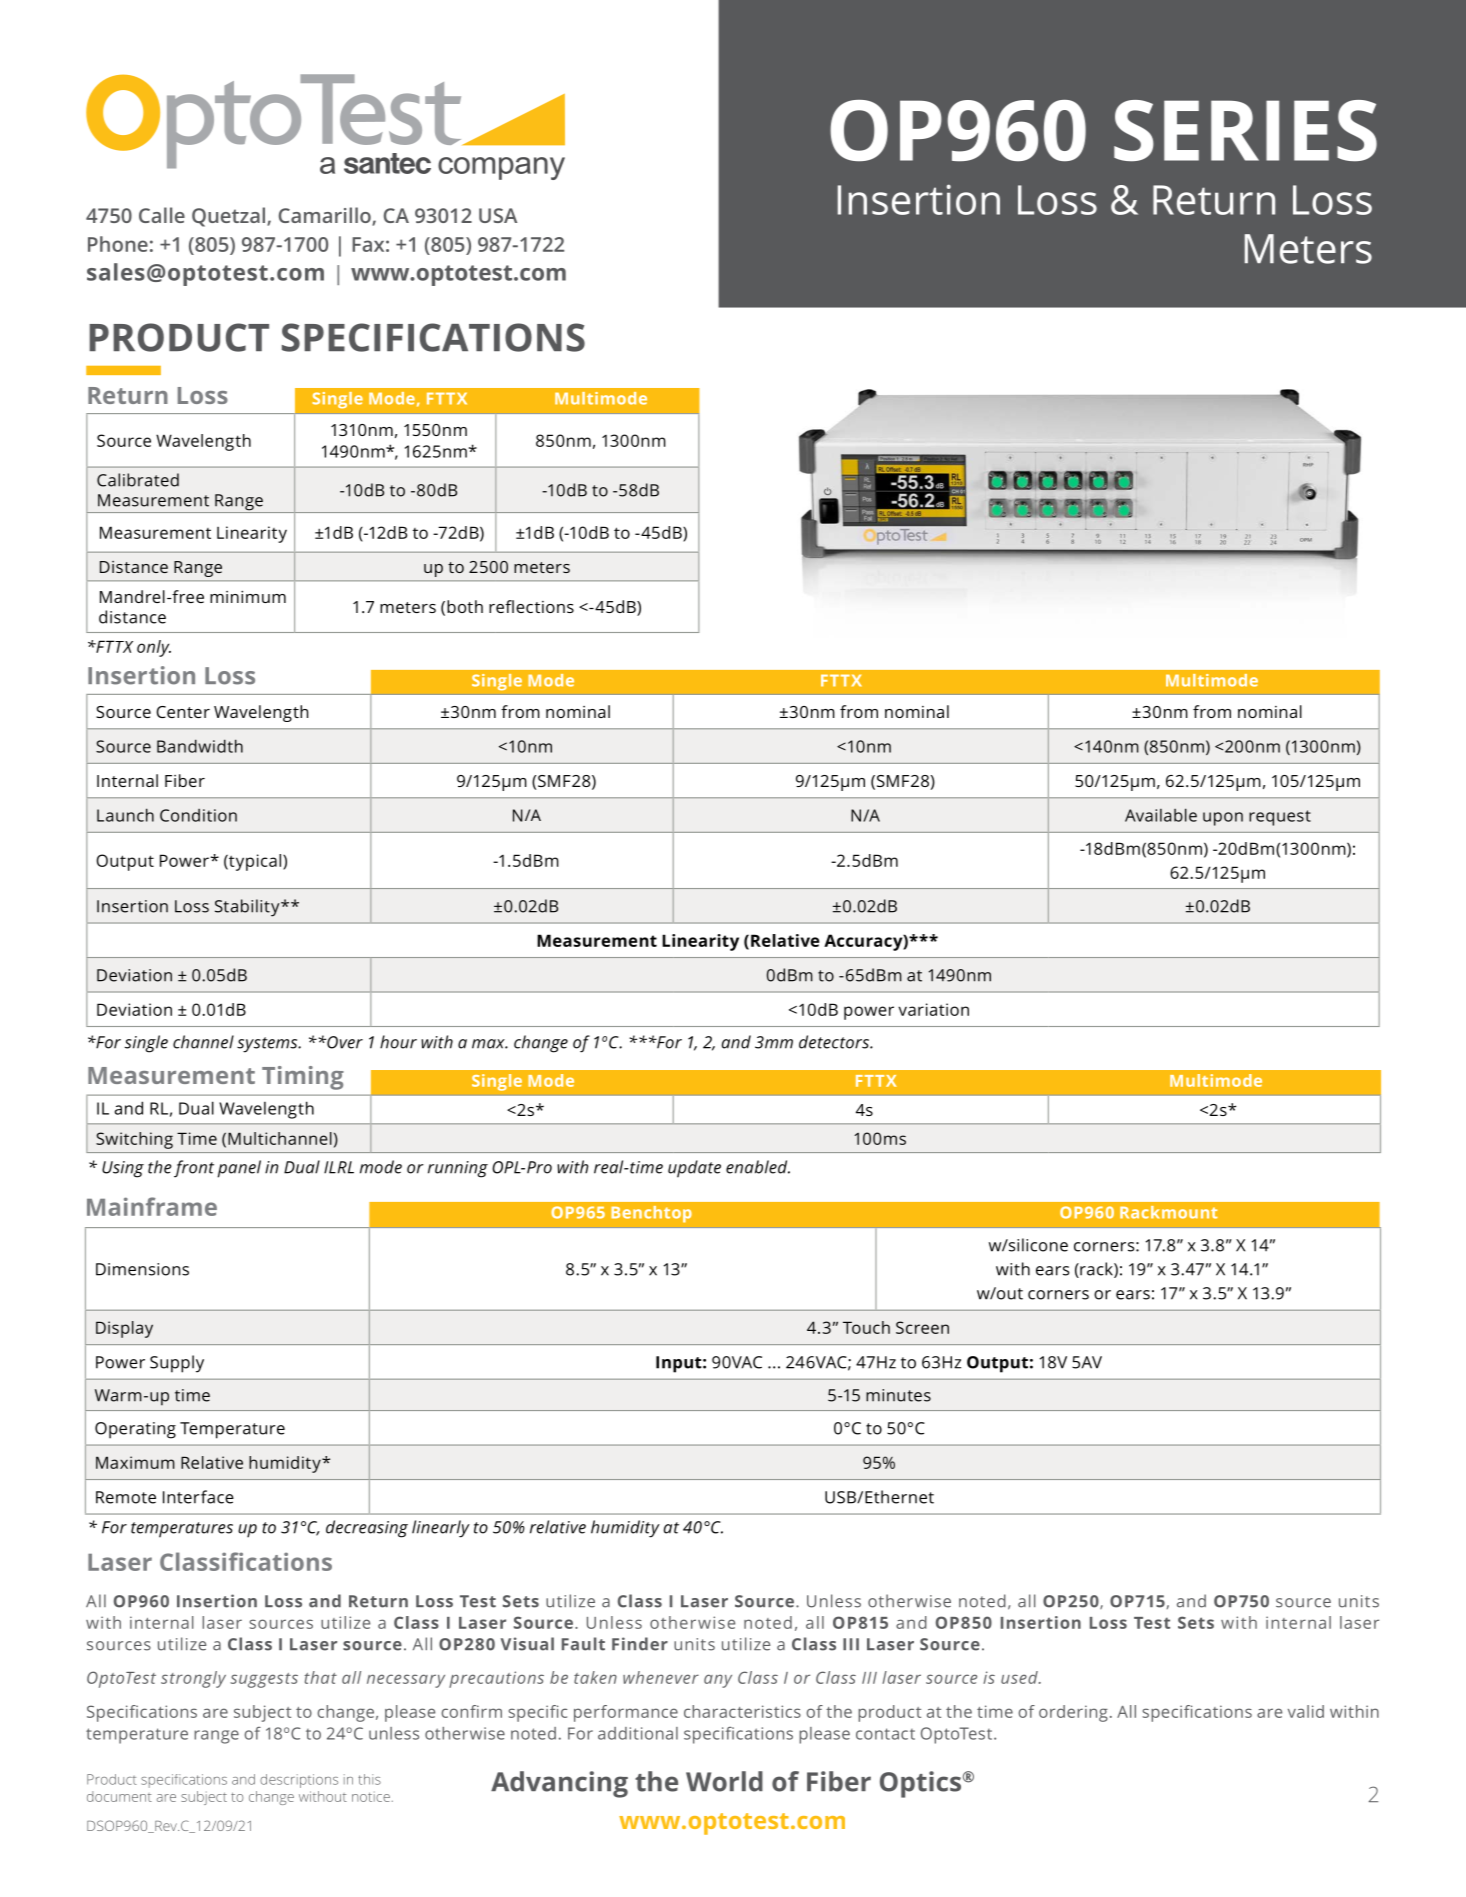  Describe the element at coordinates (248, 908) in the screenshot. I see `Stability` at that location.
